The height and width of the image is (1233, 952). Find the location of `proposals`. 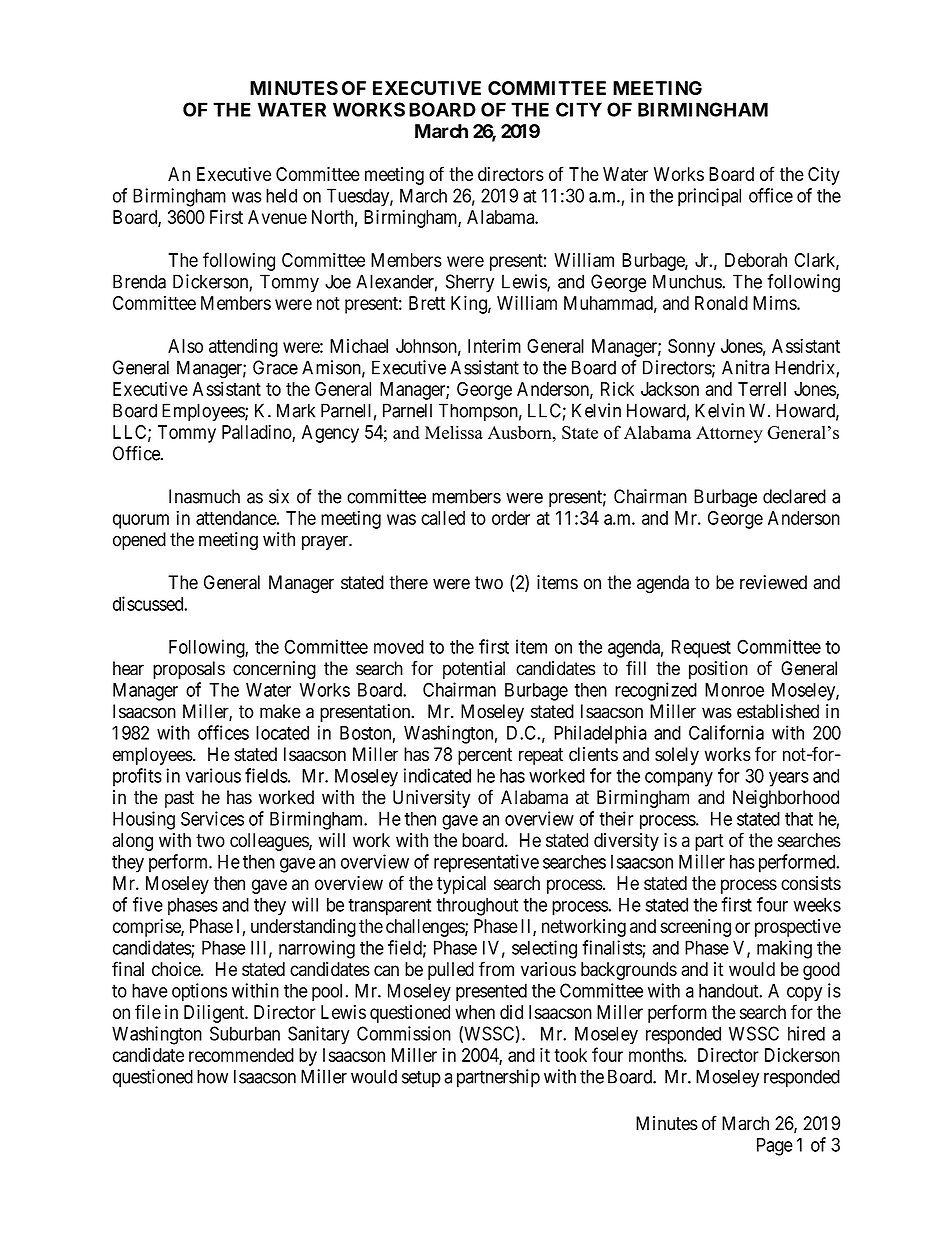

proposals is located at coordinates (189, 670).
